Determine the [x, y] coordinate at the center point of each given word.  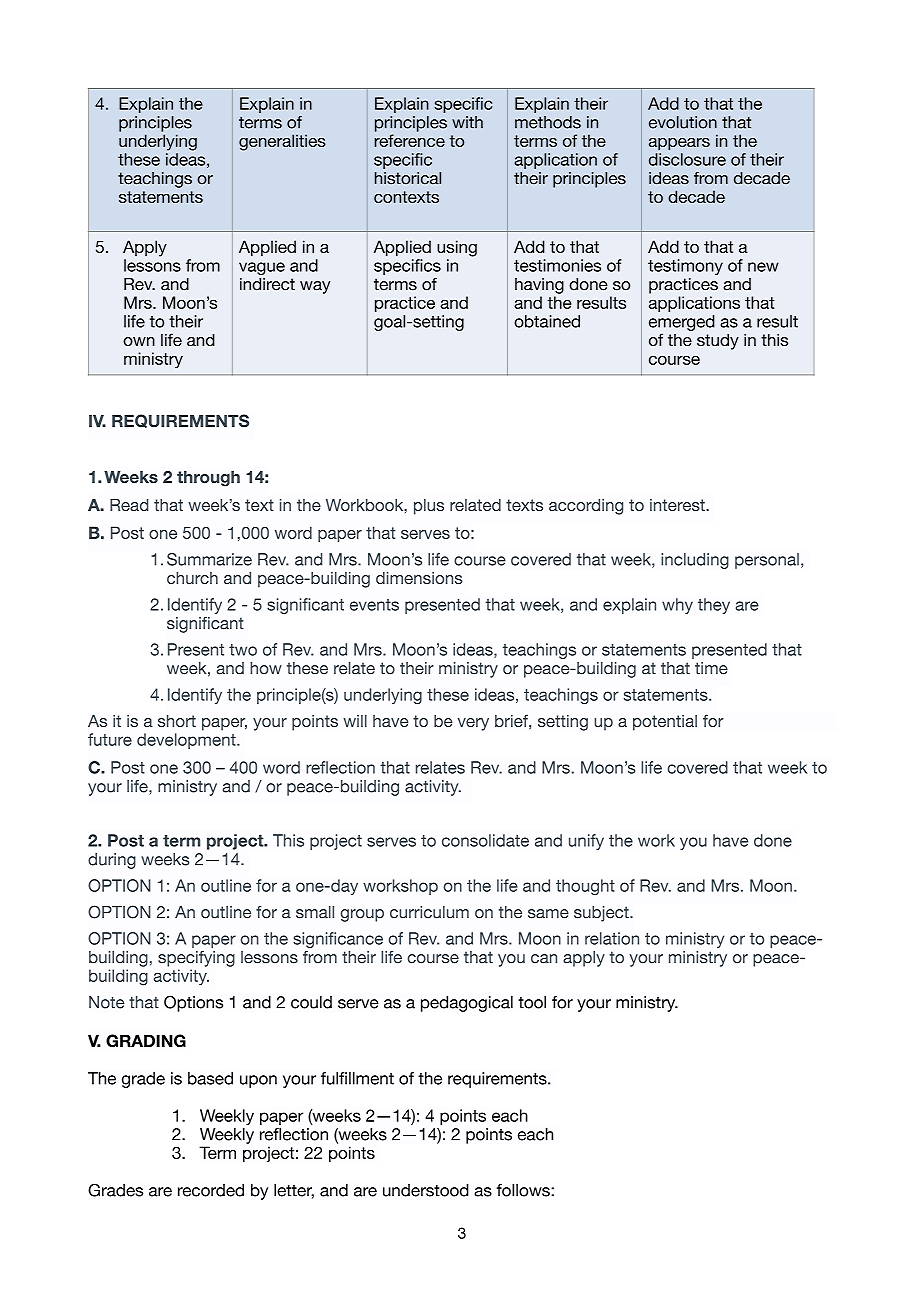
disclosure [687, 159]
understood [426, 1190]
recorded [211, 1190]
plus [429, 507]
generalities [282, 142]
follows [524, 1190]
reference [410, 140]
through [208, 479]
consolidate [485, 840]
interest [678, 505]
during [112, 861]
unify [586, 842]
